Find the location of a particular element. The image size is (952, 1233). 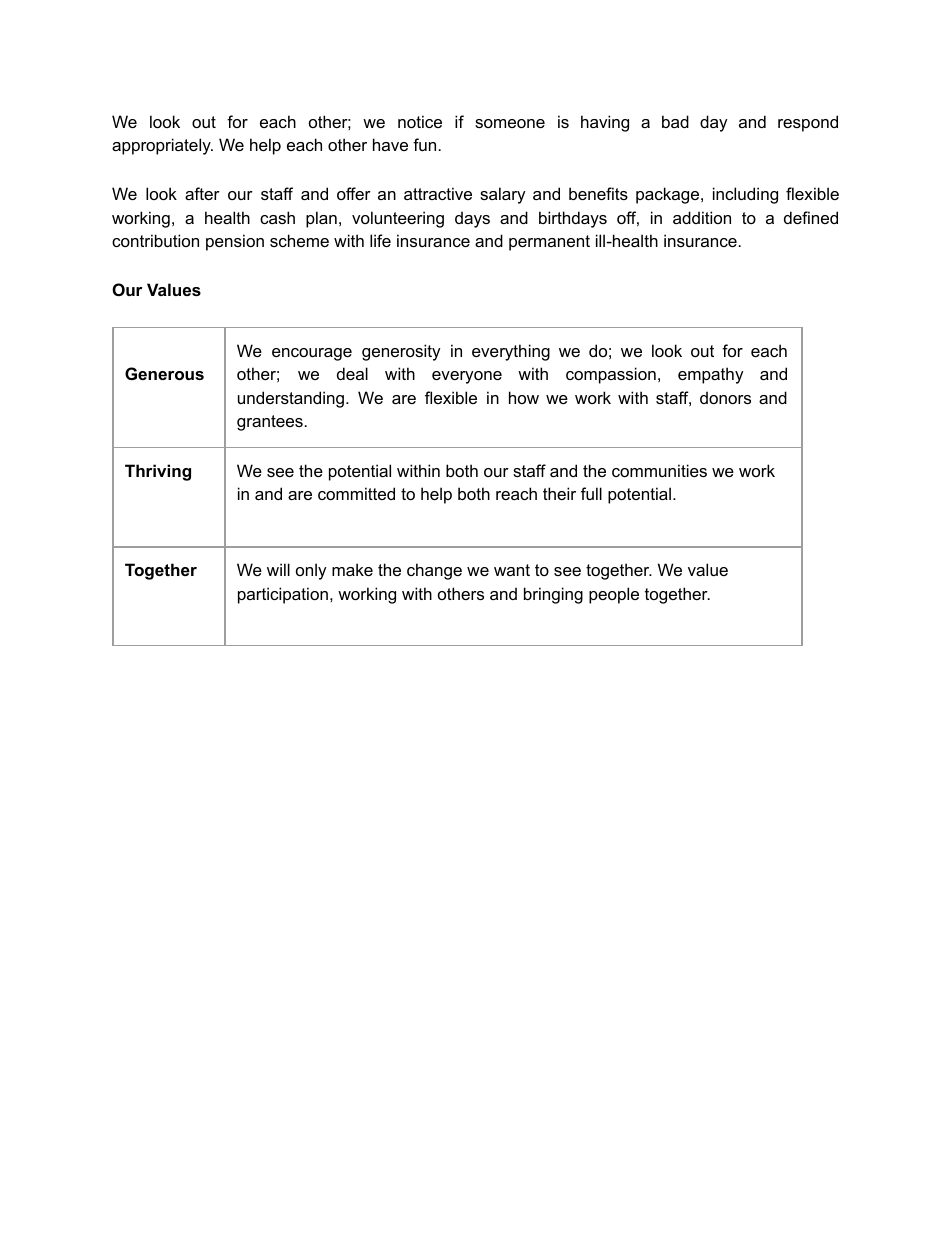

pension is located at coordinates (235, 242).
